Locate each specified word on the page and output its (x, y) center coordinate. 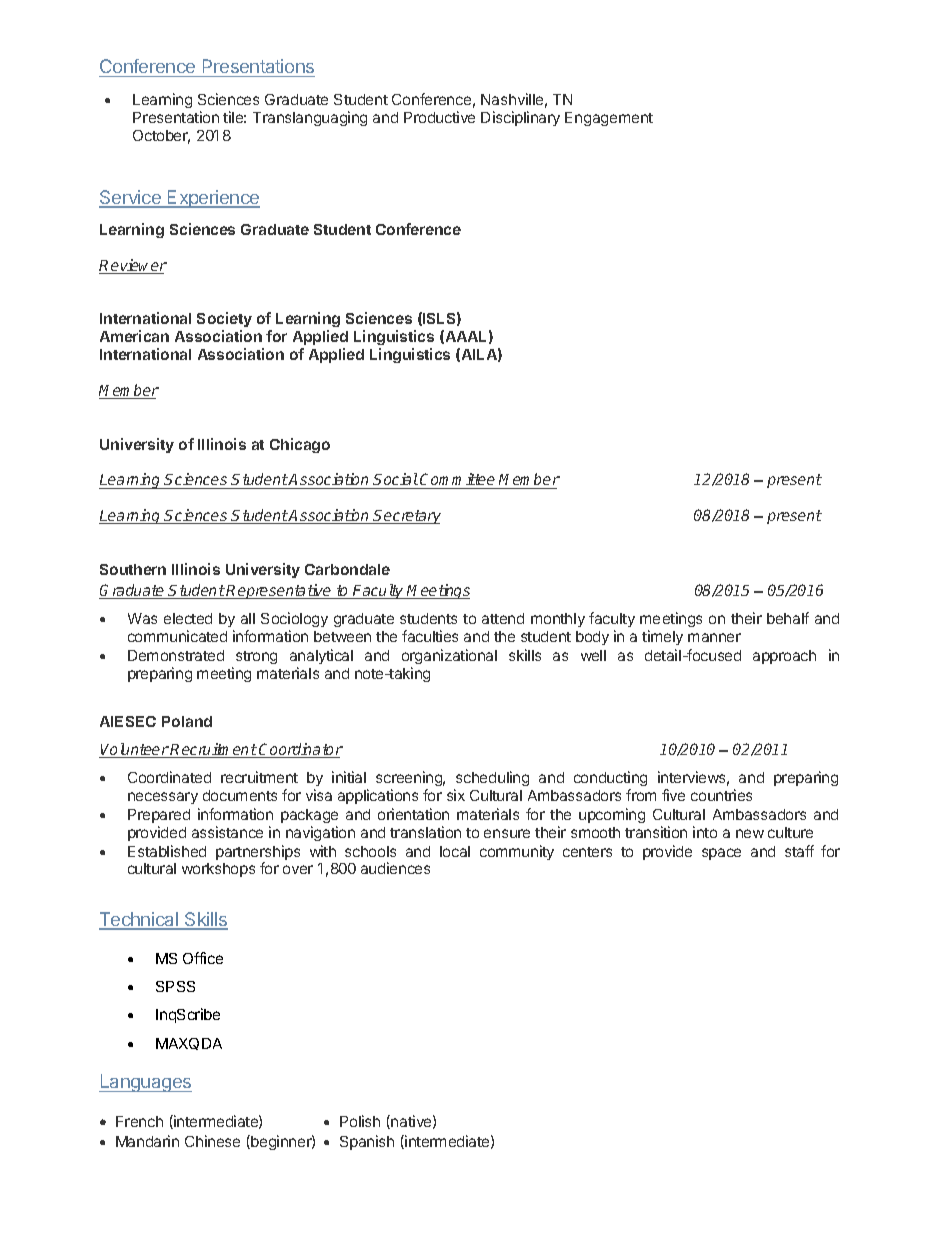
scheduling (492, 778)
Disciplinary (520, 118)
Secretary (406, 517)
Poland (187, 721)
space (721, 854)
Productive (439, 117)
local (455, 851)
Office (203, 958)
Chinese (212, 1141)
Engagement (609, 119)
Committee (458, 481)
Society (224, 319)
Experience (213, 199)
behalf (788, 618)
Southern (133, 569)
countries (721, 795)
